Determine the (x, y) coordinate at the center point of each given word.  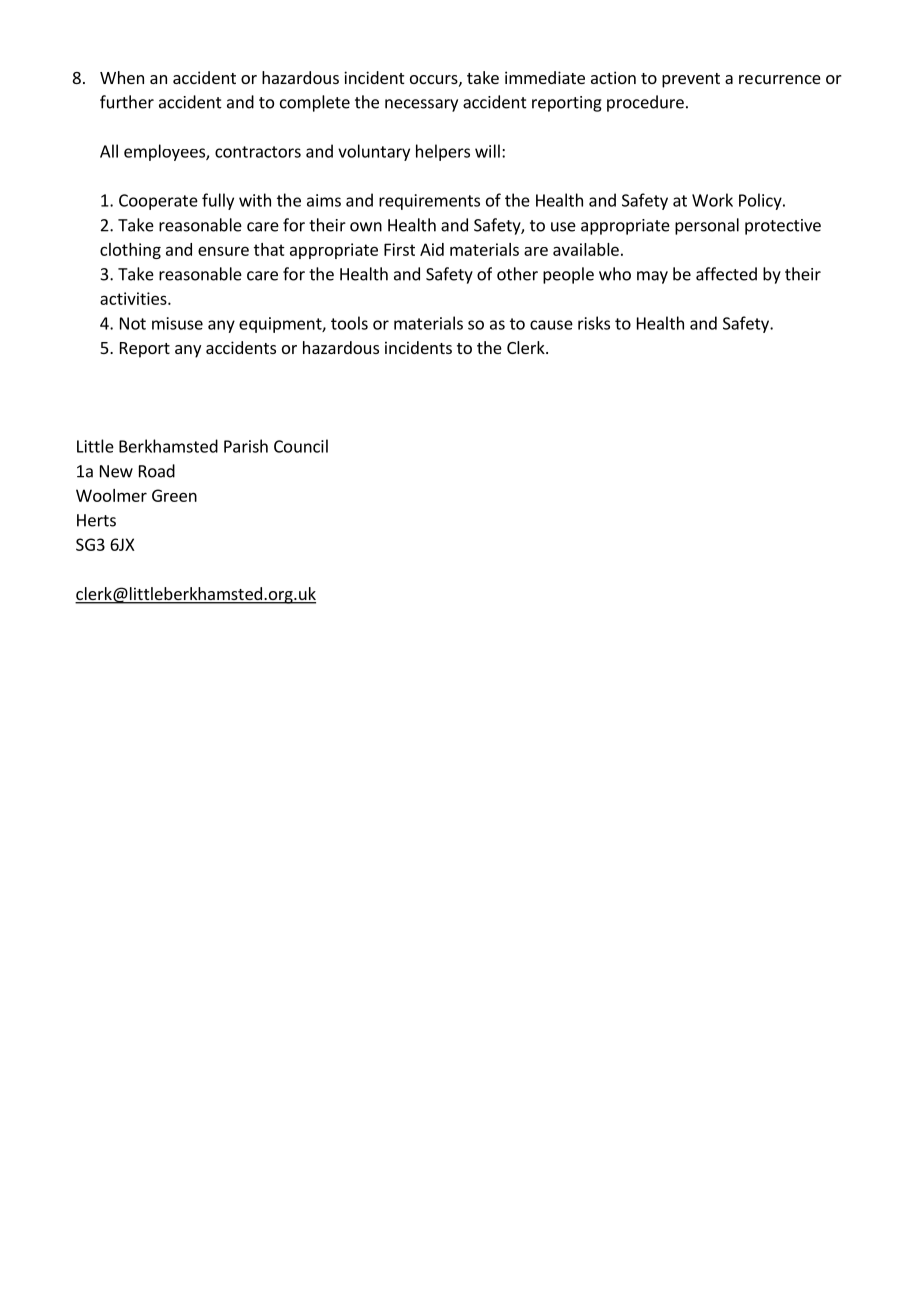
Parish (246, 446)
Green (174, 495)
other (517, 274)
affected (726, 274)
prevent (691, 80)
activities (134, 298)
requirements (429, 202)
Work (712, 200)
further (127, 102)
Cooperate (158, 202)
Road (157, 471)
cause (551, 325)
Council (301, 446)
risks (594, 323)
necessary (421, 105)
